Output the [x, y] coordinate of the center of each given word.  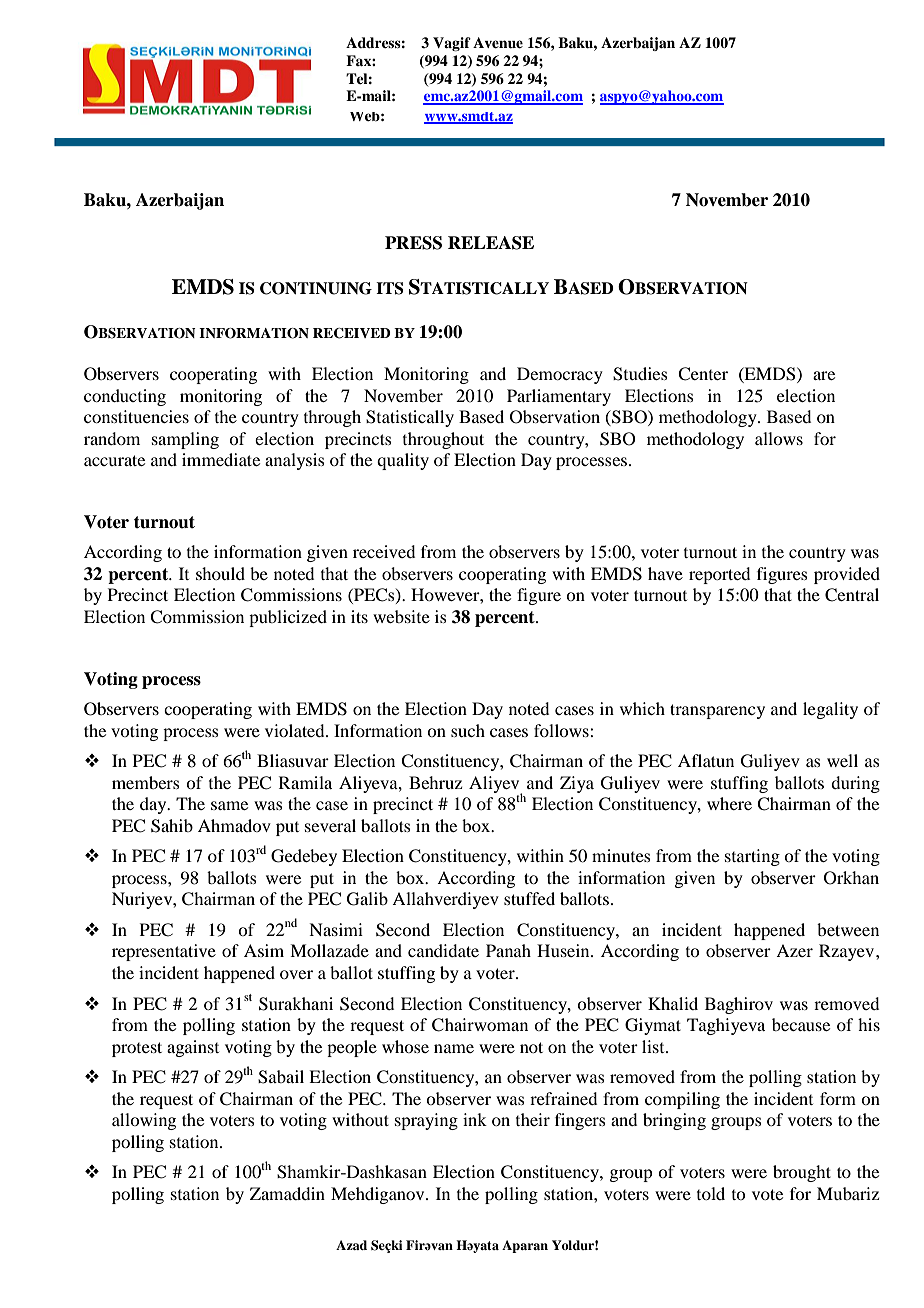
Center [703, 374]
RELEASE [491, 243]
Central [852, 595]
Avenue [498, 42]
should [220, 573]
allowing [144, 1121]
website [401, 616]
